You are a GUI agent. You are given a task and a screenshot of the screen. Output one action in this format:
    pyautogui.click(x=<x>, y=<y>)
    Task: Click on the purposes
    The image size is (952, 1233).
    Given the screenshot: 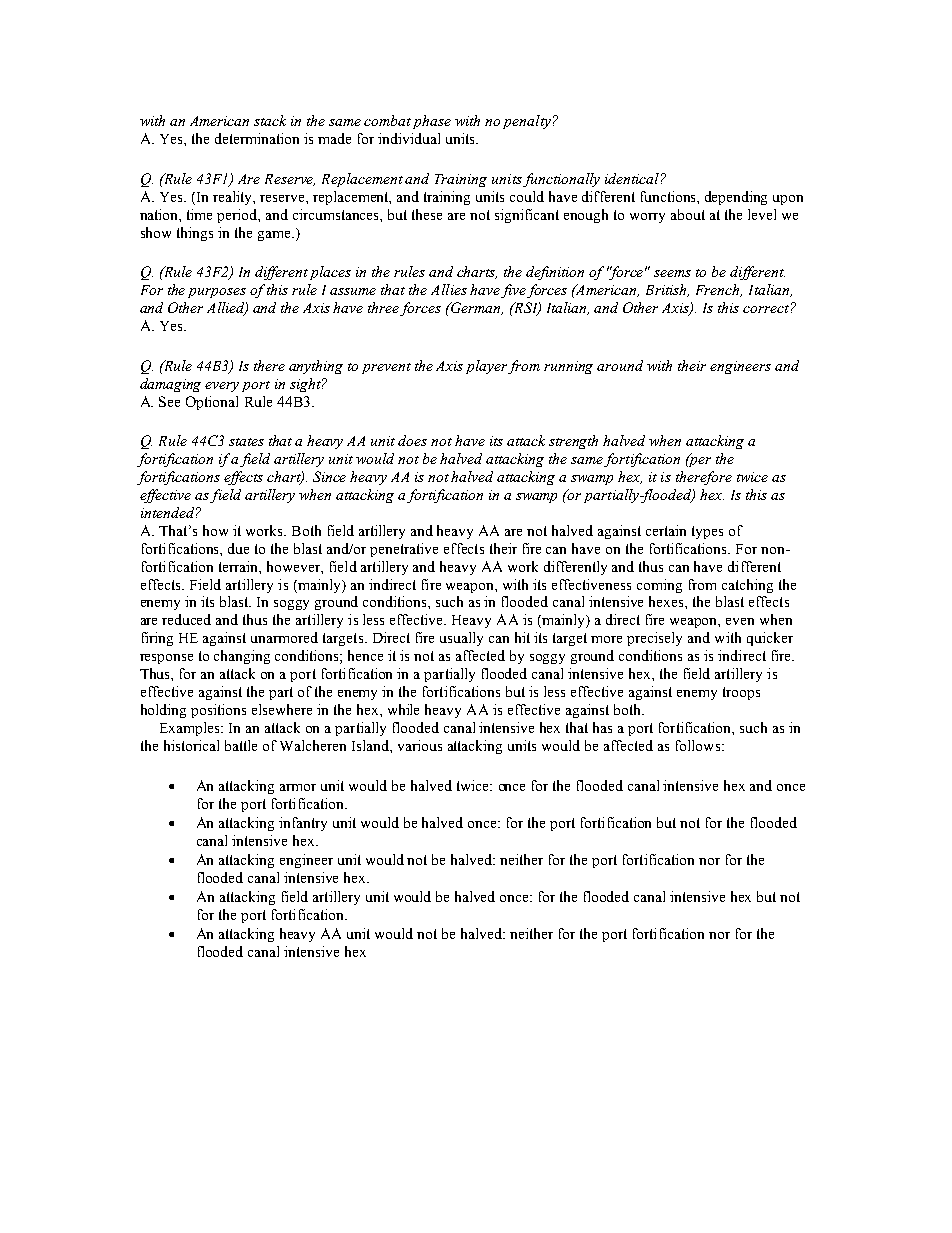 What is the action you would take?
    pyautogui.click(x=217, y=293)
